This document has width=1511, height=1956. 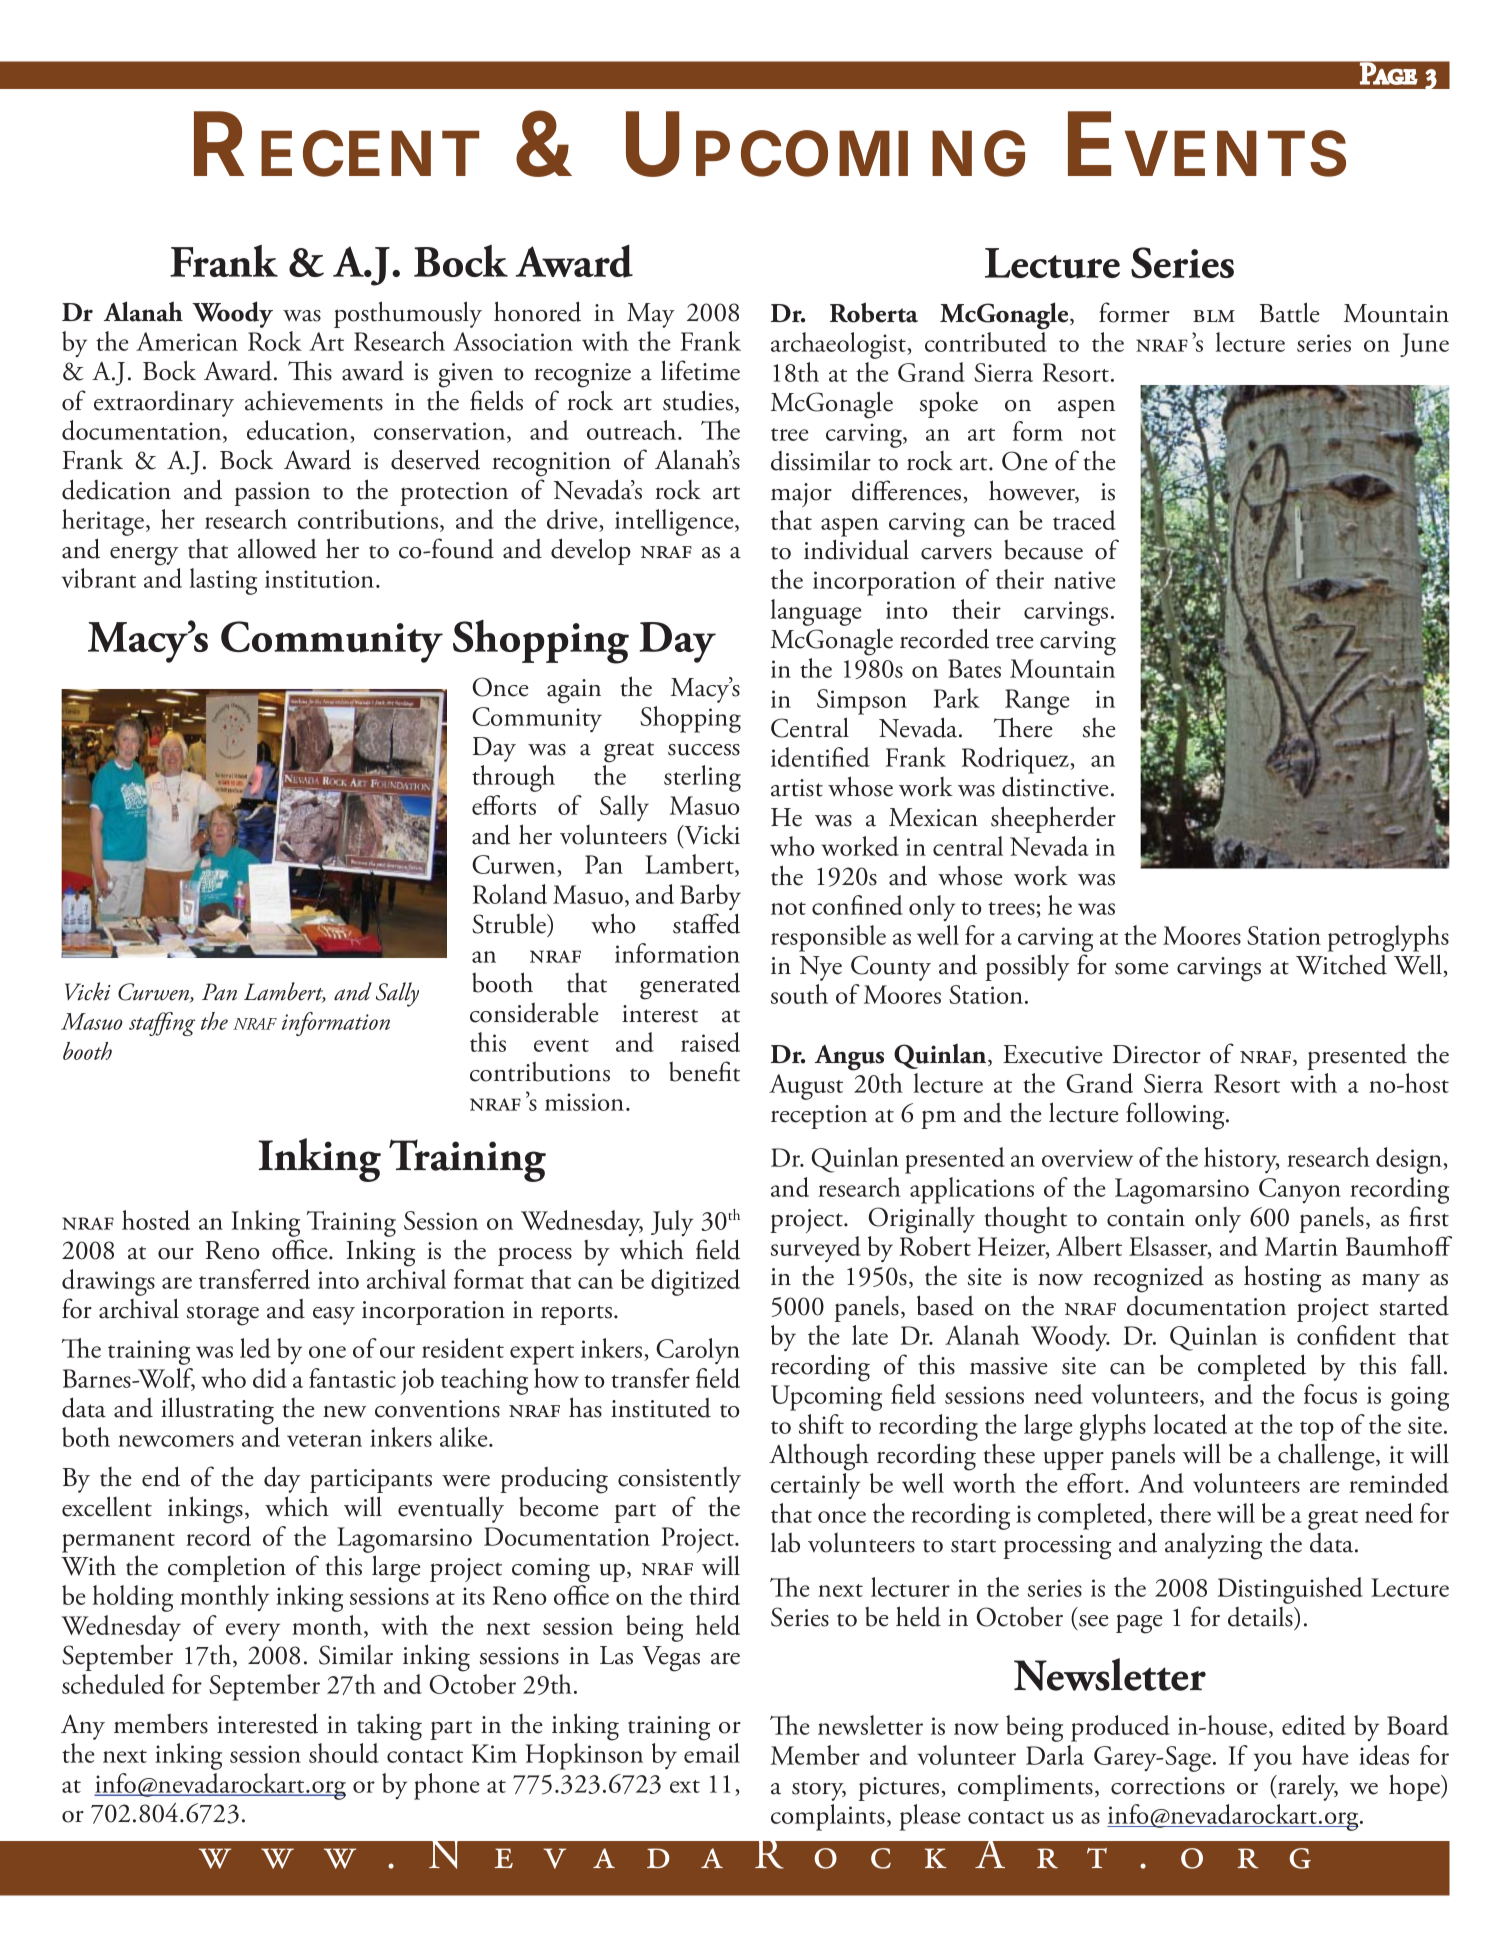 What do you see at coordinates (1317, 1431) in the document?
I see `top` at bounding box center [1317, 1431].
